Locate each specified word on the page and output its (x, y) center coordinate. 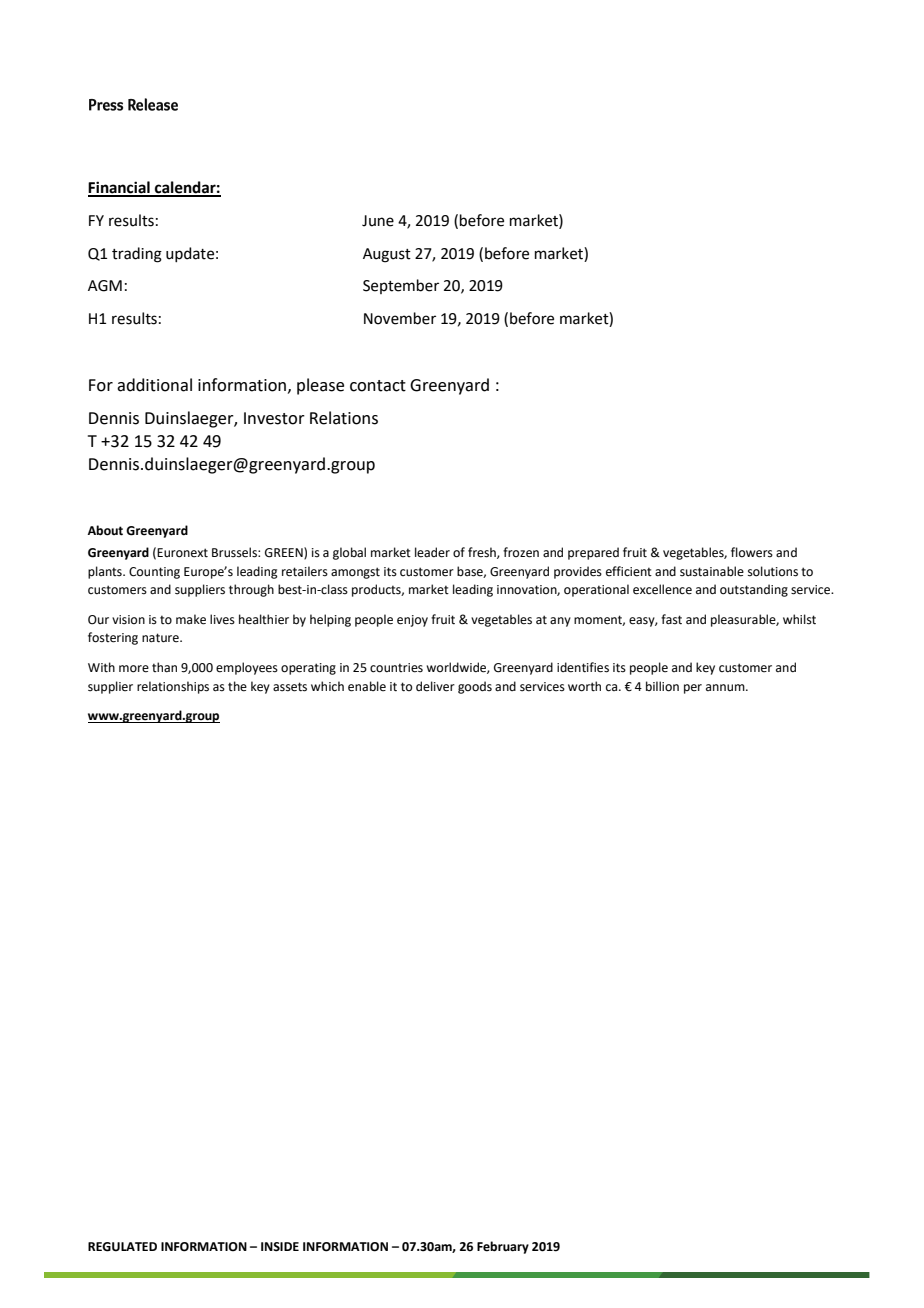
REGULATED (122, 1247)
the (237, 686)
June (378, 221)
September (401, 286)
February (503, 1247)
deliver (435, 686)
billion (662, 686)
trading (137, 255)
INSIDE (280, 1247)
